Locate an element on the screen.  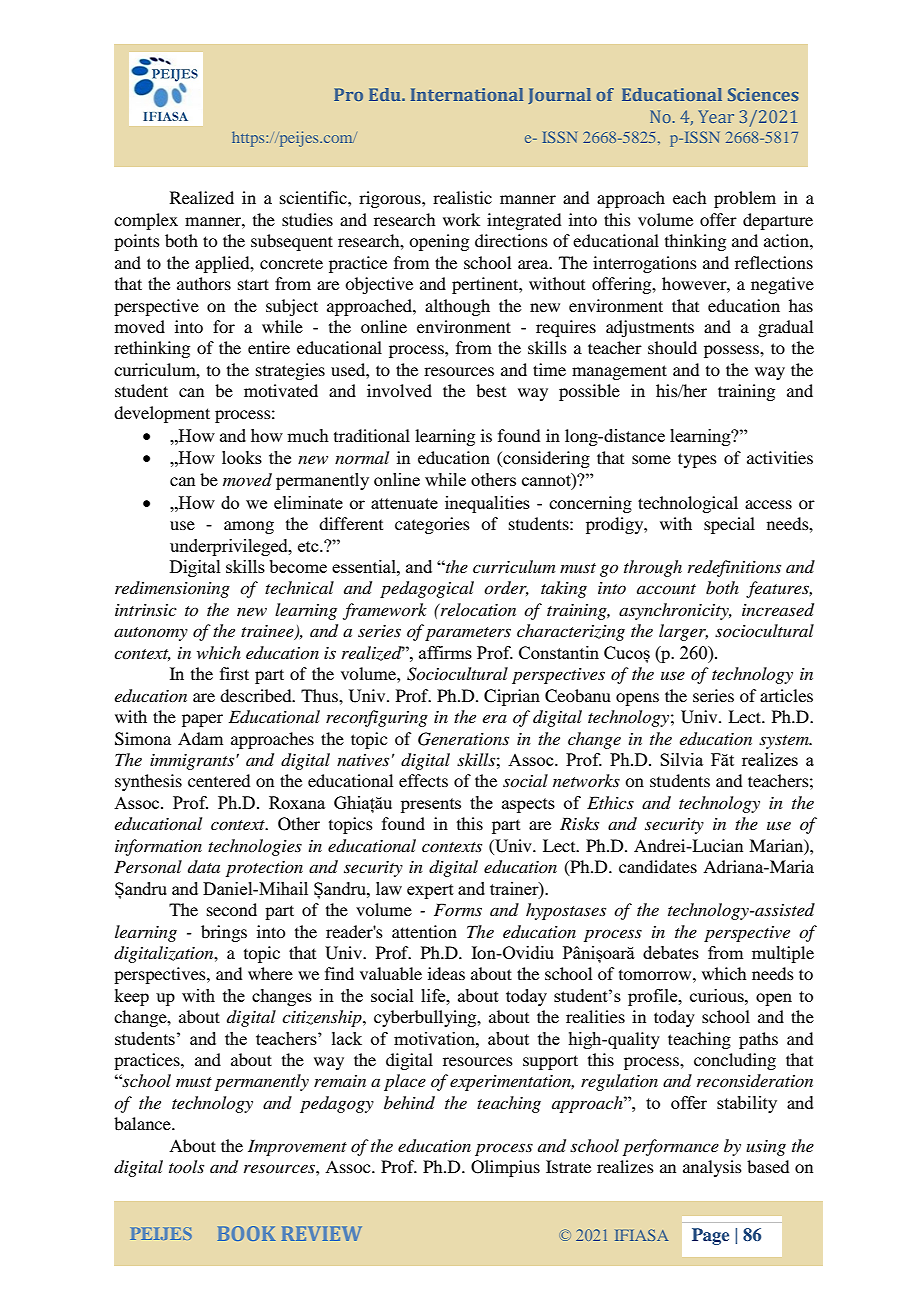
although is located at coordinates (457, 307).
